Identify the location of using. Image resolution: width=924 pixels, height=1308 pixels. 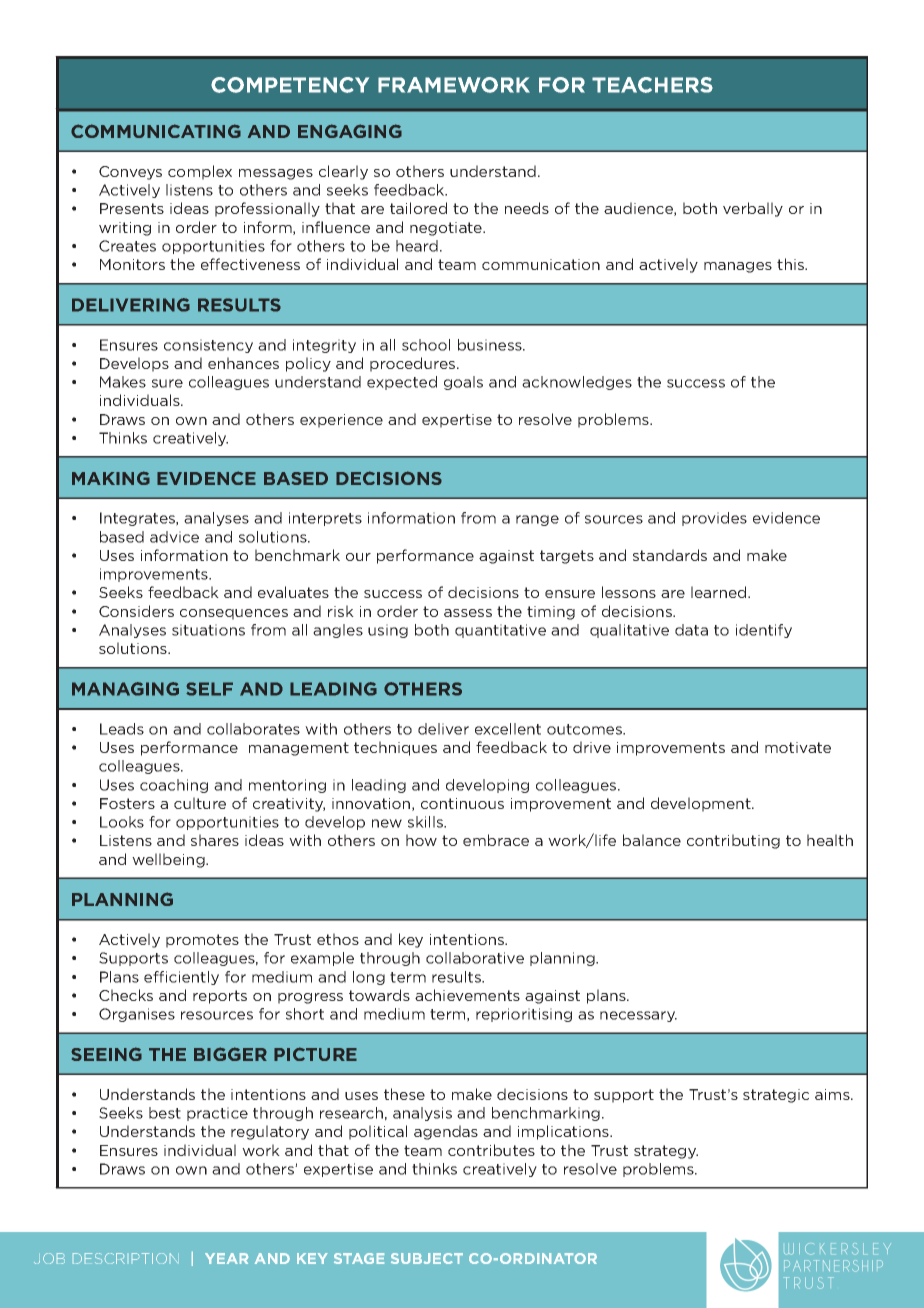
(388, 631).
